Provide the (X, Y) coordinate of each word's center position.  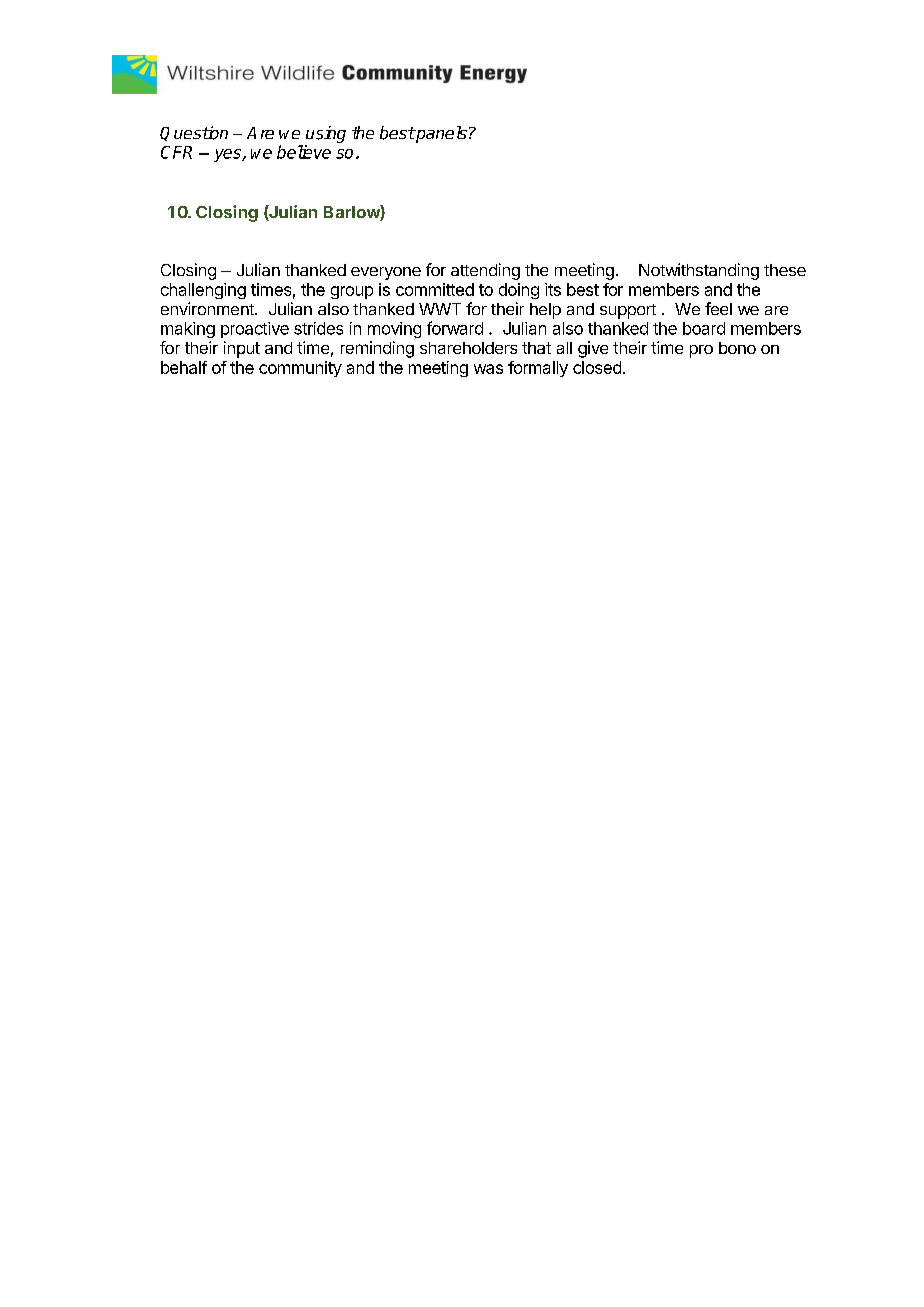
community (300, 369)
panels (440, 134)
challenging (203, 291)
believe (304, 152)
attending (485, 271)
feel (718, 308)
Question (194, 133)
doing (519, 291)
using (326, 134)
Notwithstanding (699, 271)
